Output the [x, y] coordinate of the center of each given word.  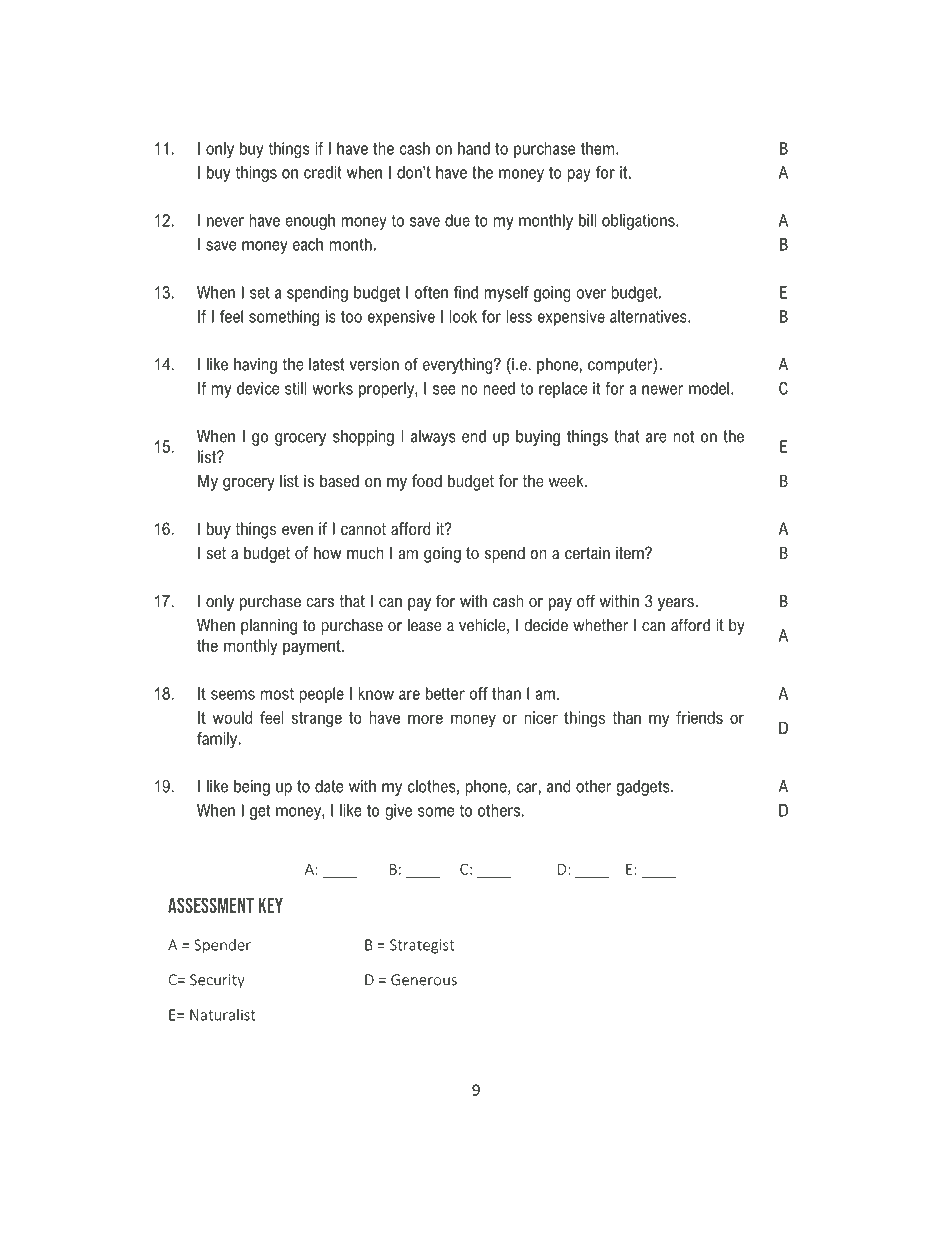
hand [474, 148]
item [631, 552]
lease [424, 625]
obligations [639, 222]
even [297, 530]
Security [217, 981]
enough [310, 222]
